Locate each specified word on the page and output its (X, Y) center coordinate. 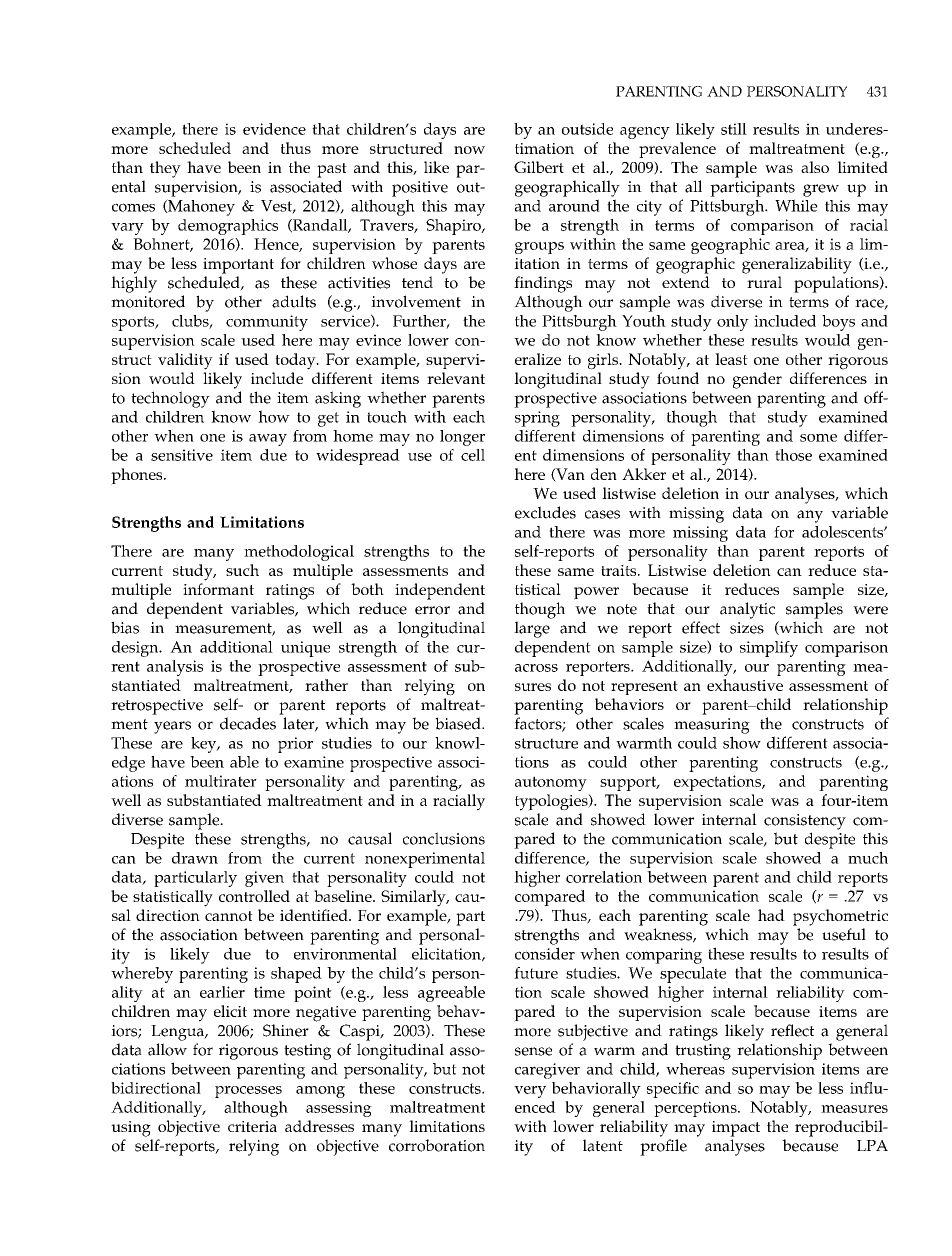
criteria (252, 1126)
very (530, 1092)
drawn (195, 858)
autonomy (551, 783)
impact (736, 1129)
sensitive (182, 455)
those (793, 455)
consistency (805, 822)
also (815, 167)
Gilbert (539, 167)
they (165, 169)
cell (473, 455)
